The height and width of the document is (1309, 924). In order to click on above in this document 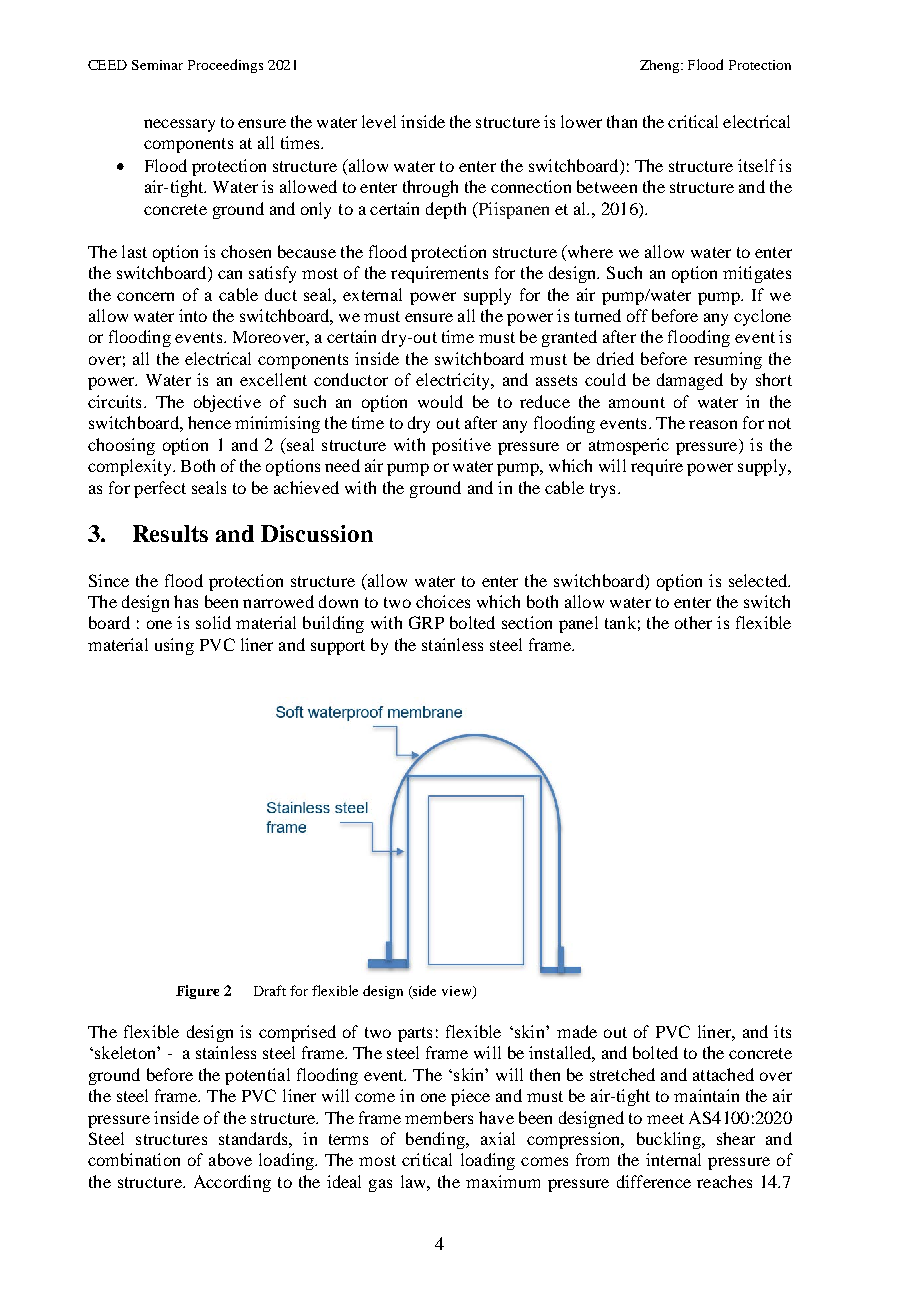, I will do `click(230, 1159)`.
